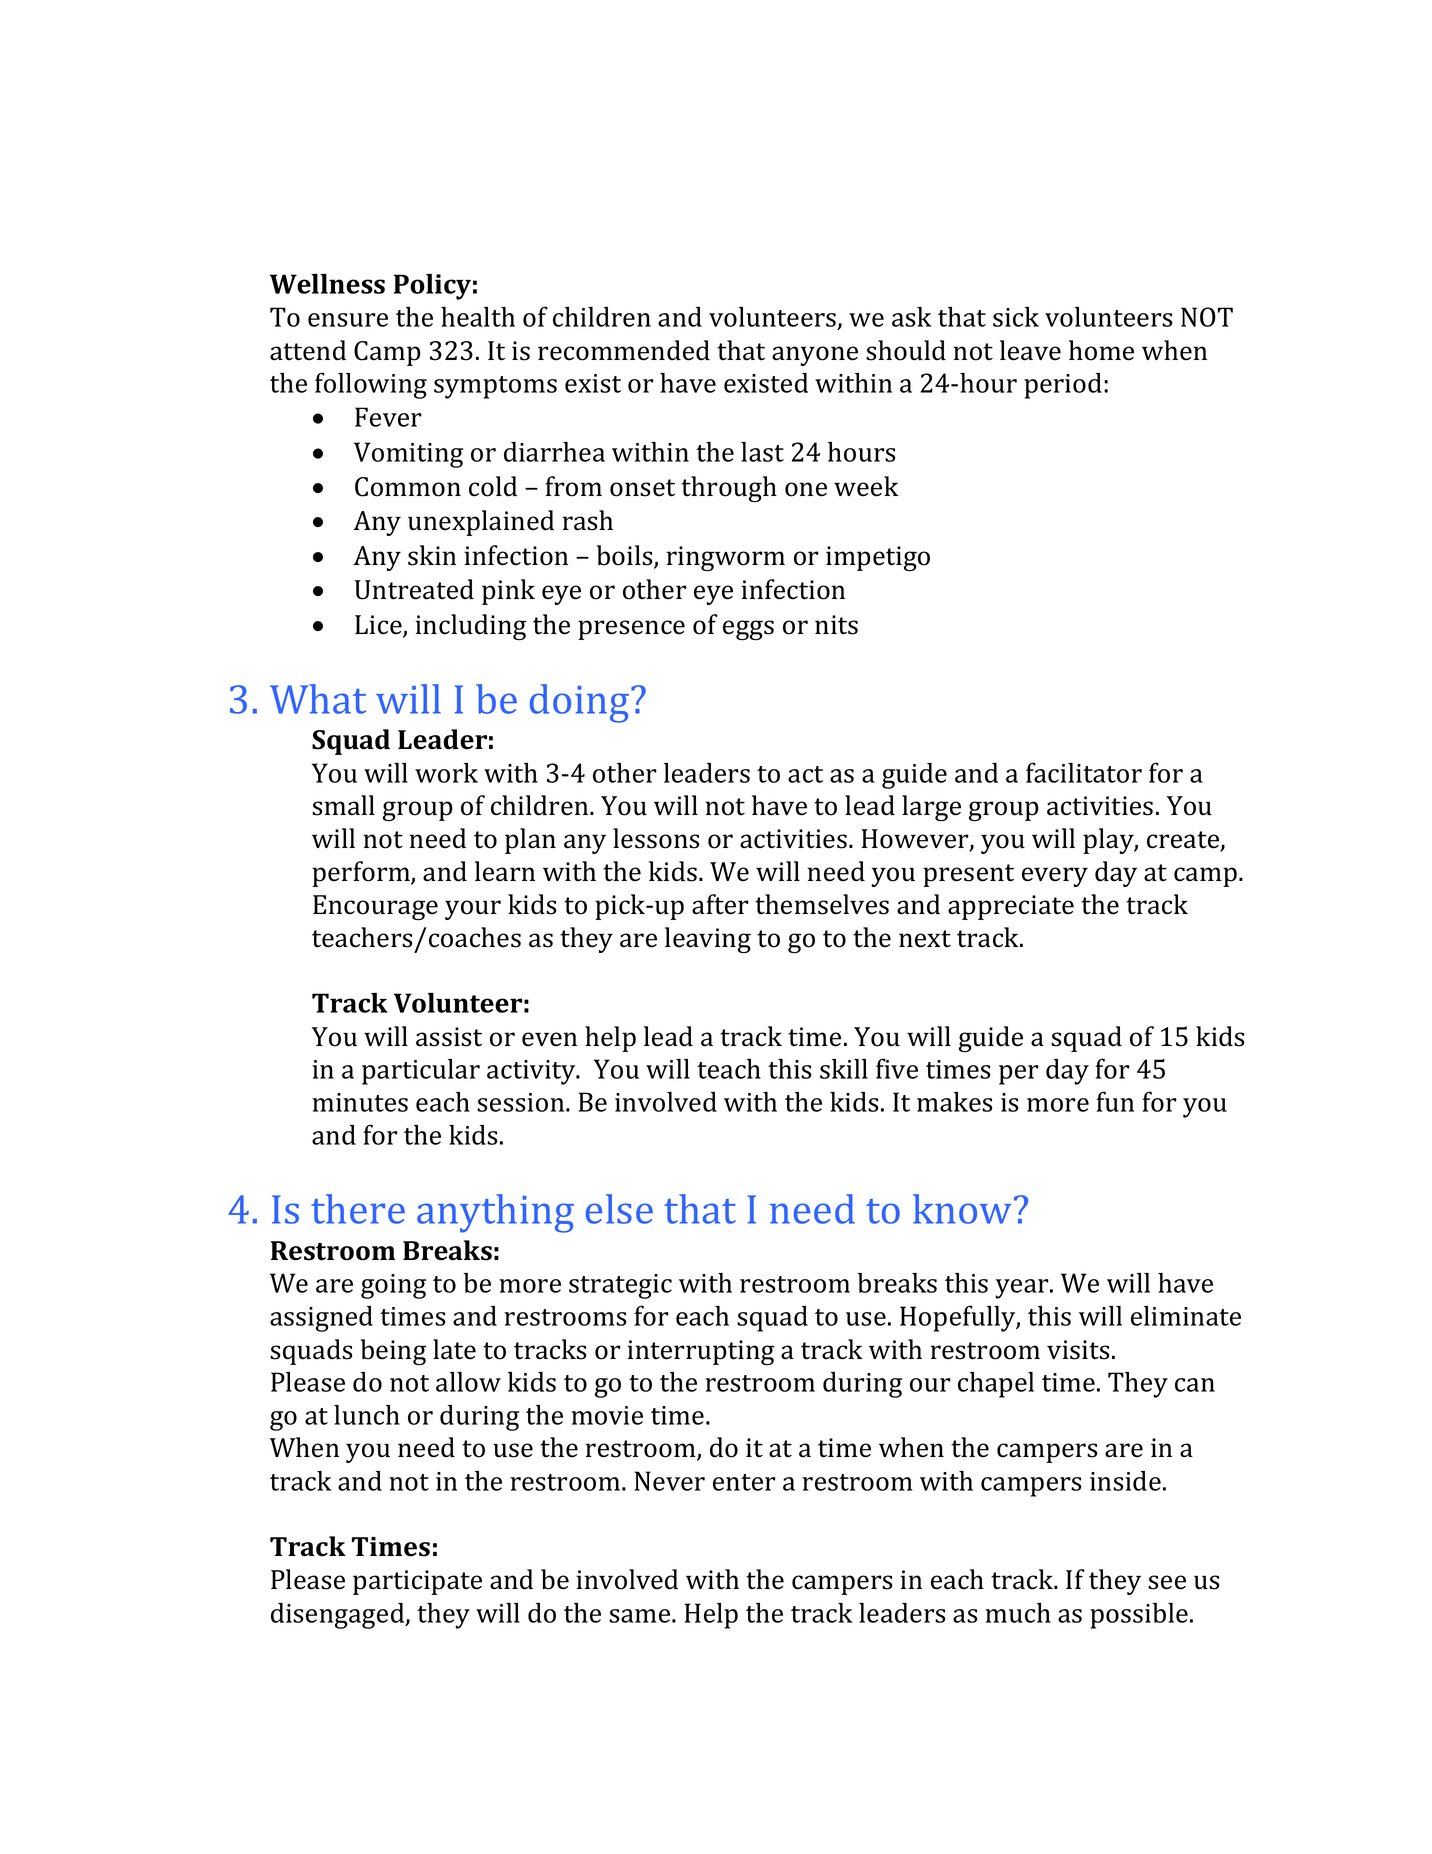 This screenshot has height=1854, width=1432. I want to click on anyone, so click(815, 356).
